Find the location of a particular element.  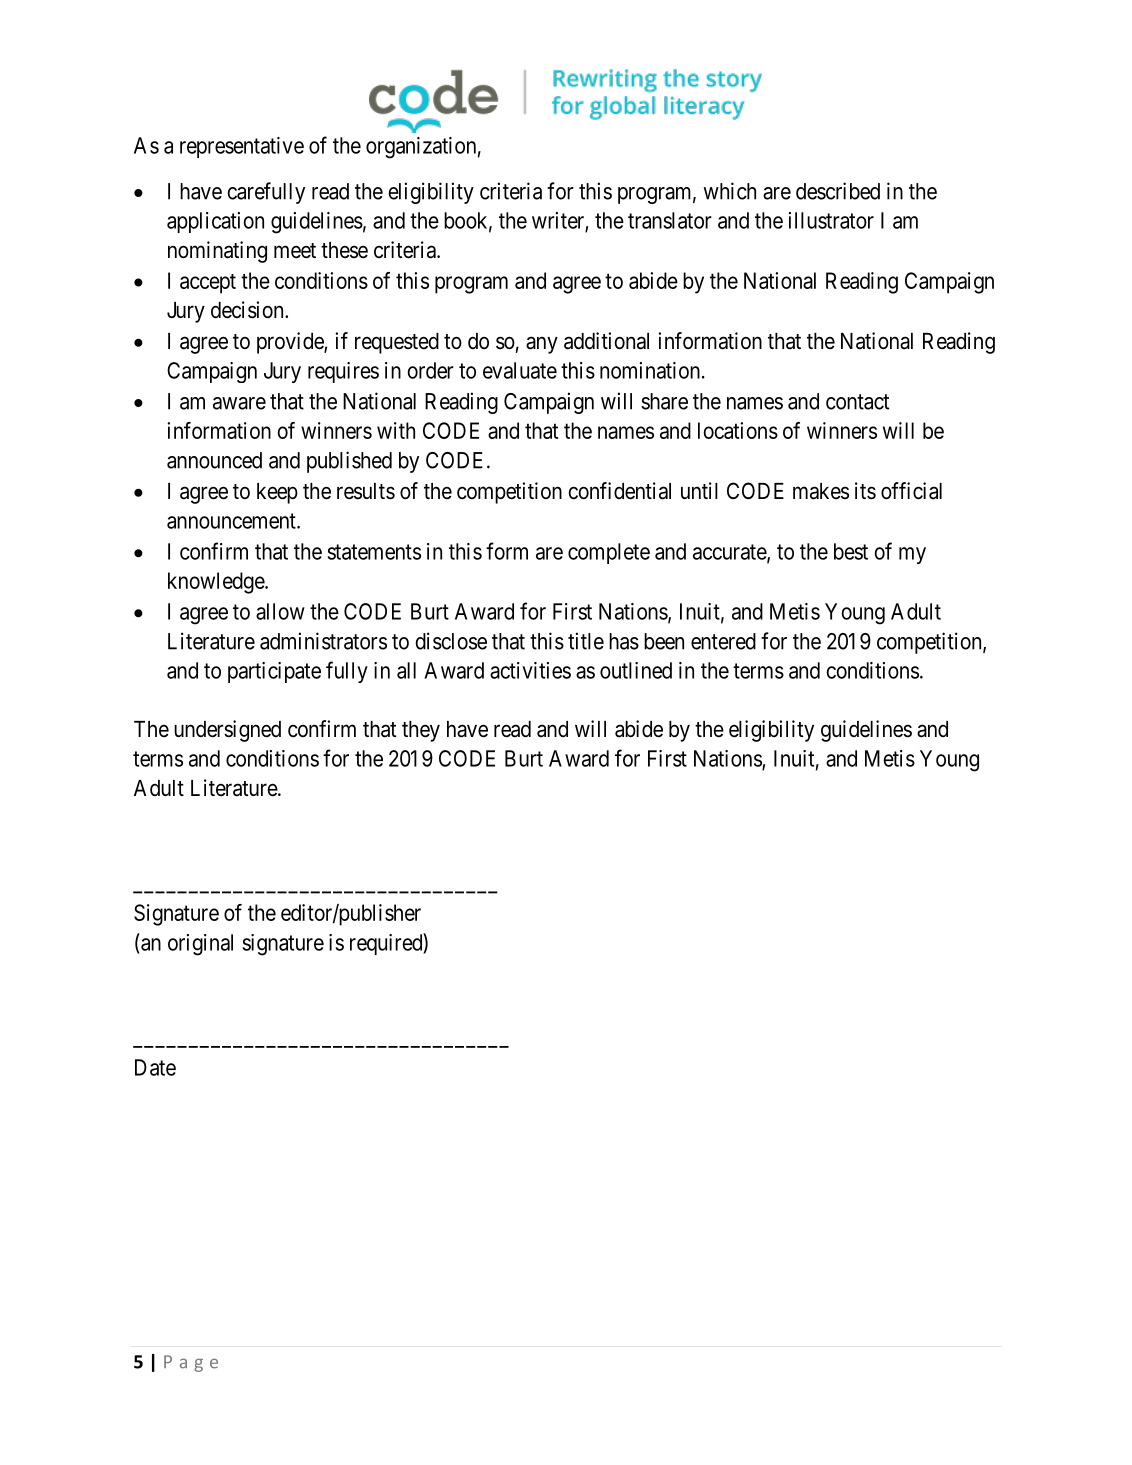

Date is located at coordinates (155, 1067).
